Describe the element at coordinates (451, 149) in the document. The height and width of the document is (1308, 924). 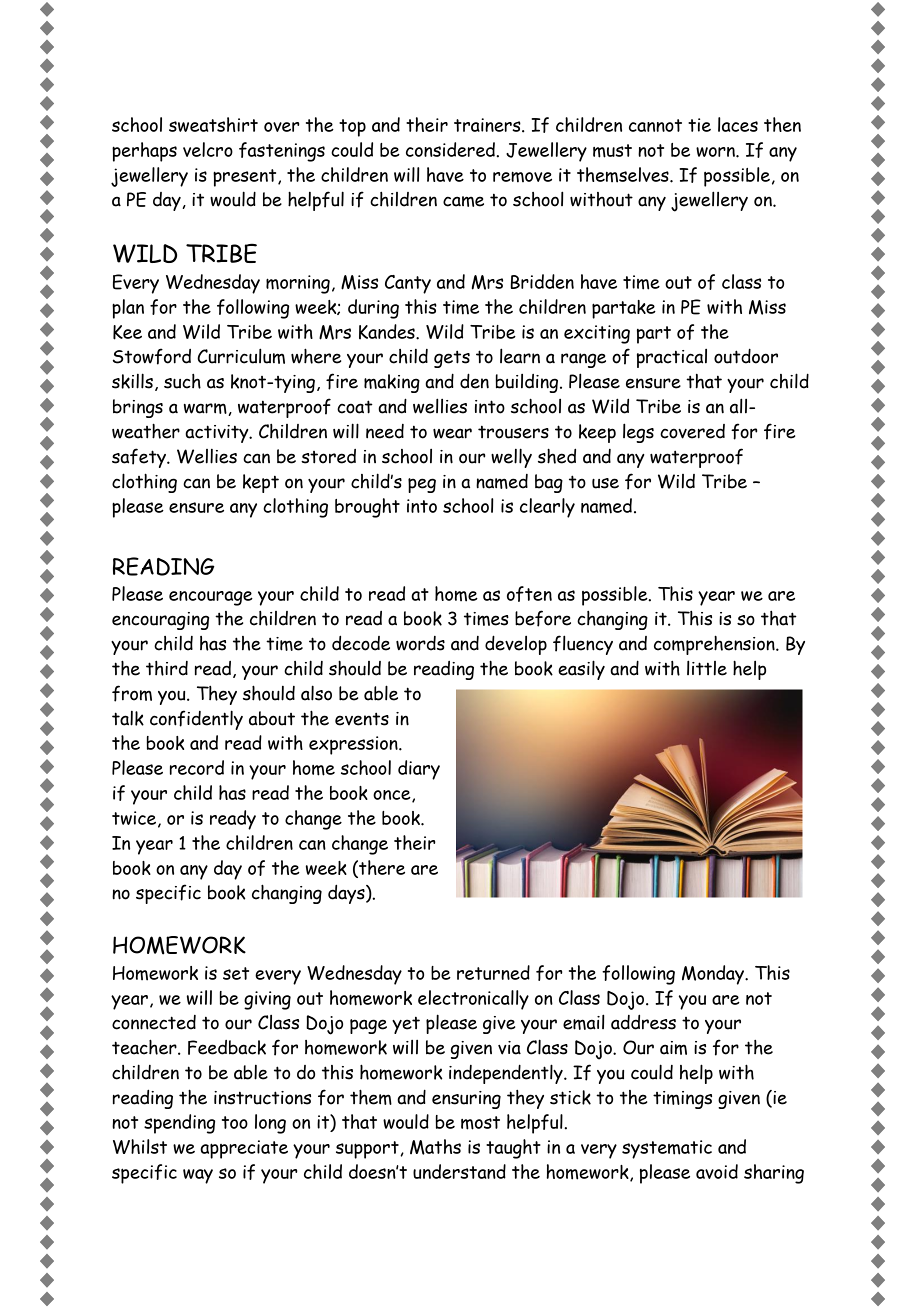
I see `considered` at that location.
